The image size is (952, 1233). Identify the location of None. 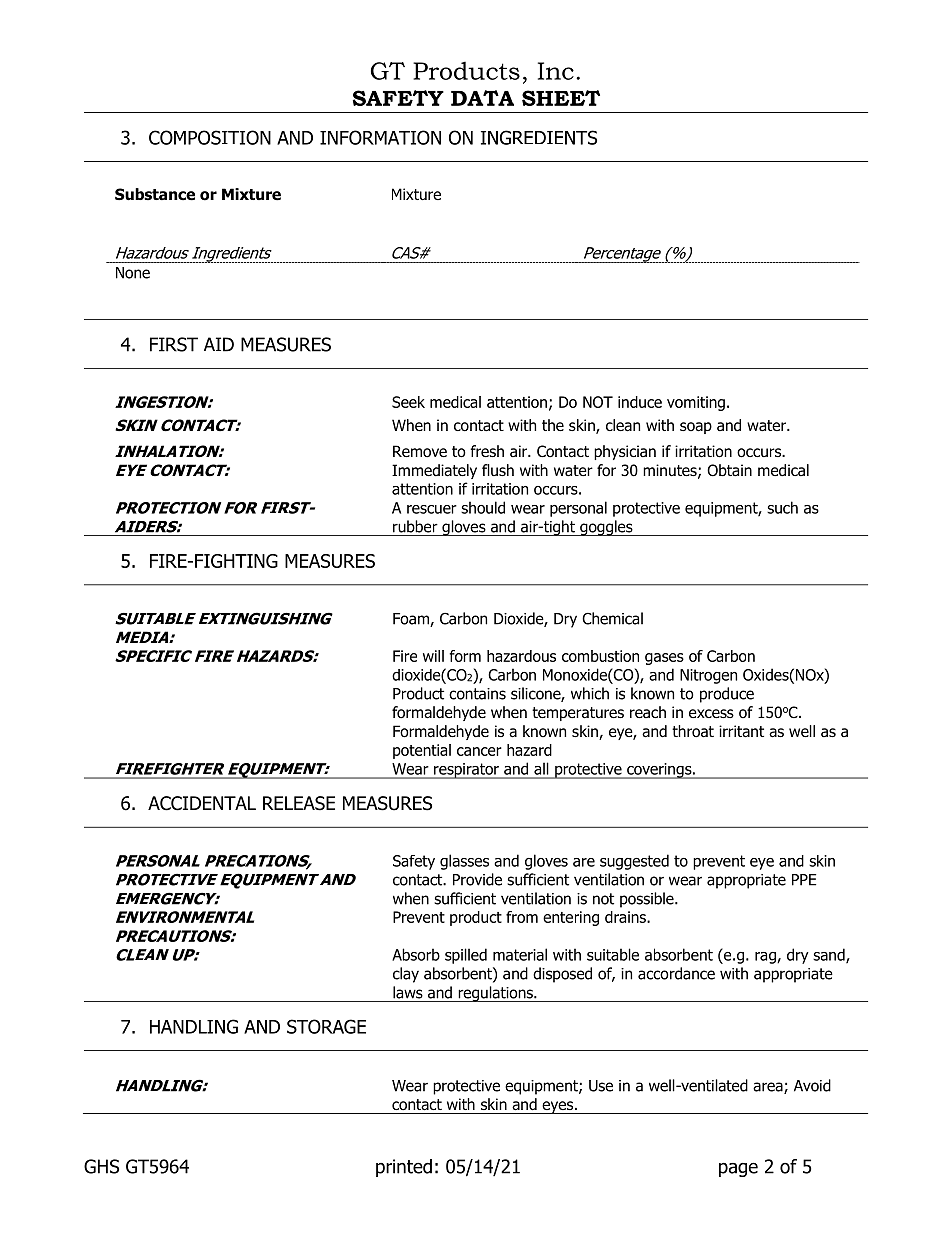
(133, 273).
